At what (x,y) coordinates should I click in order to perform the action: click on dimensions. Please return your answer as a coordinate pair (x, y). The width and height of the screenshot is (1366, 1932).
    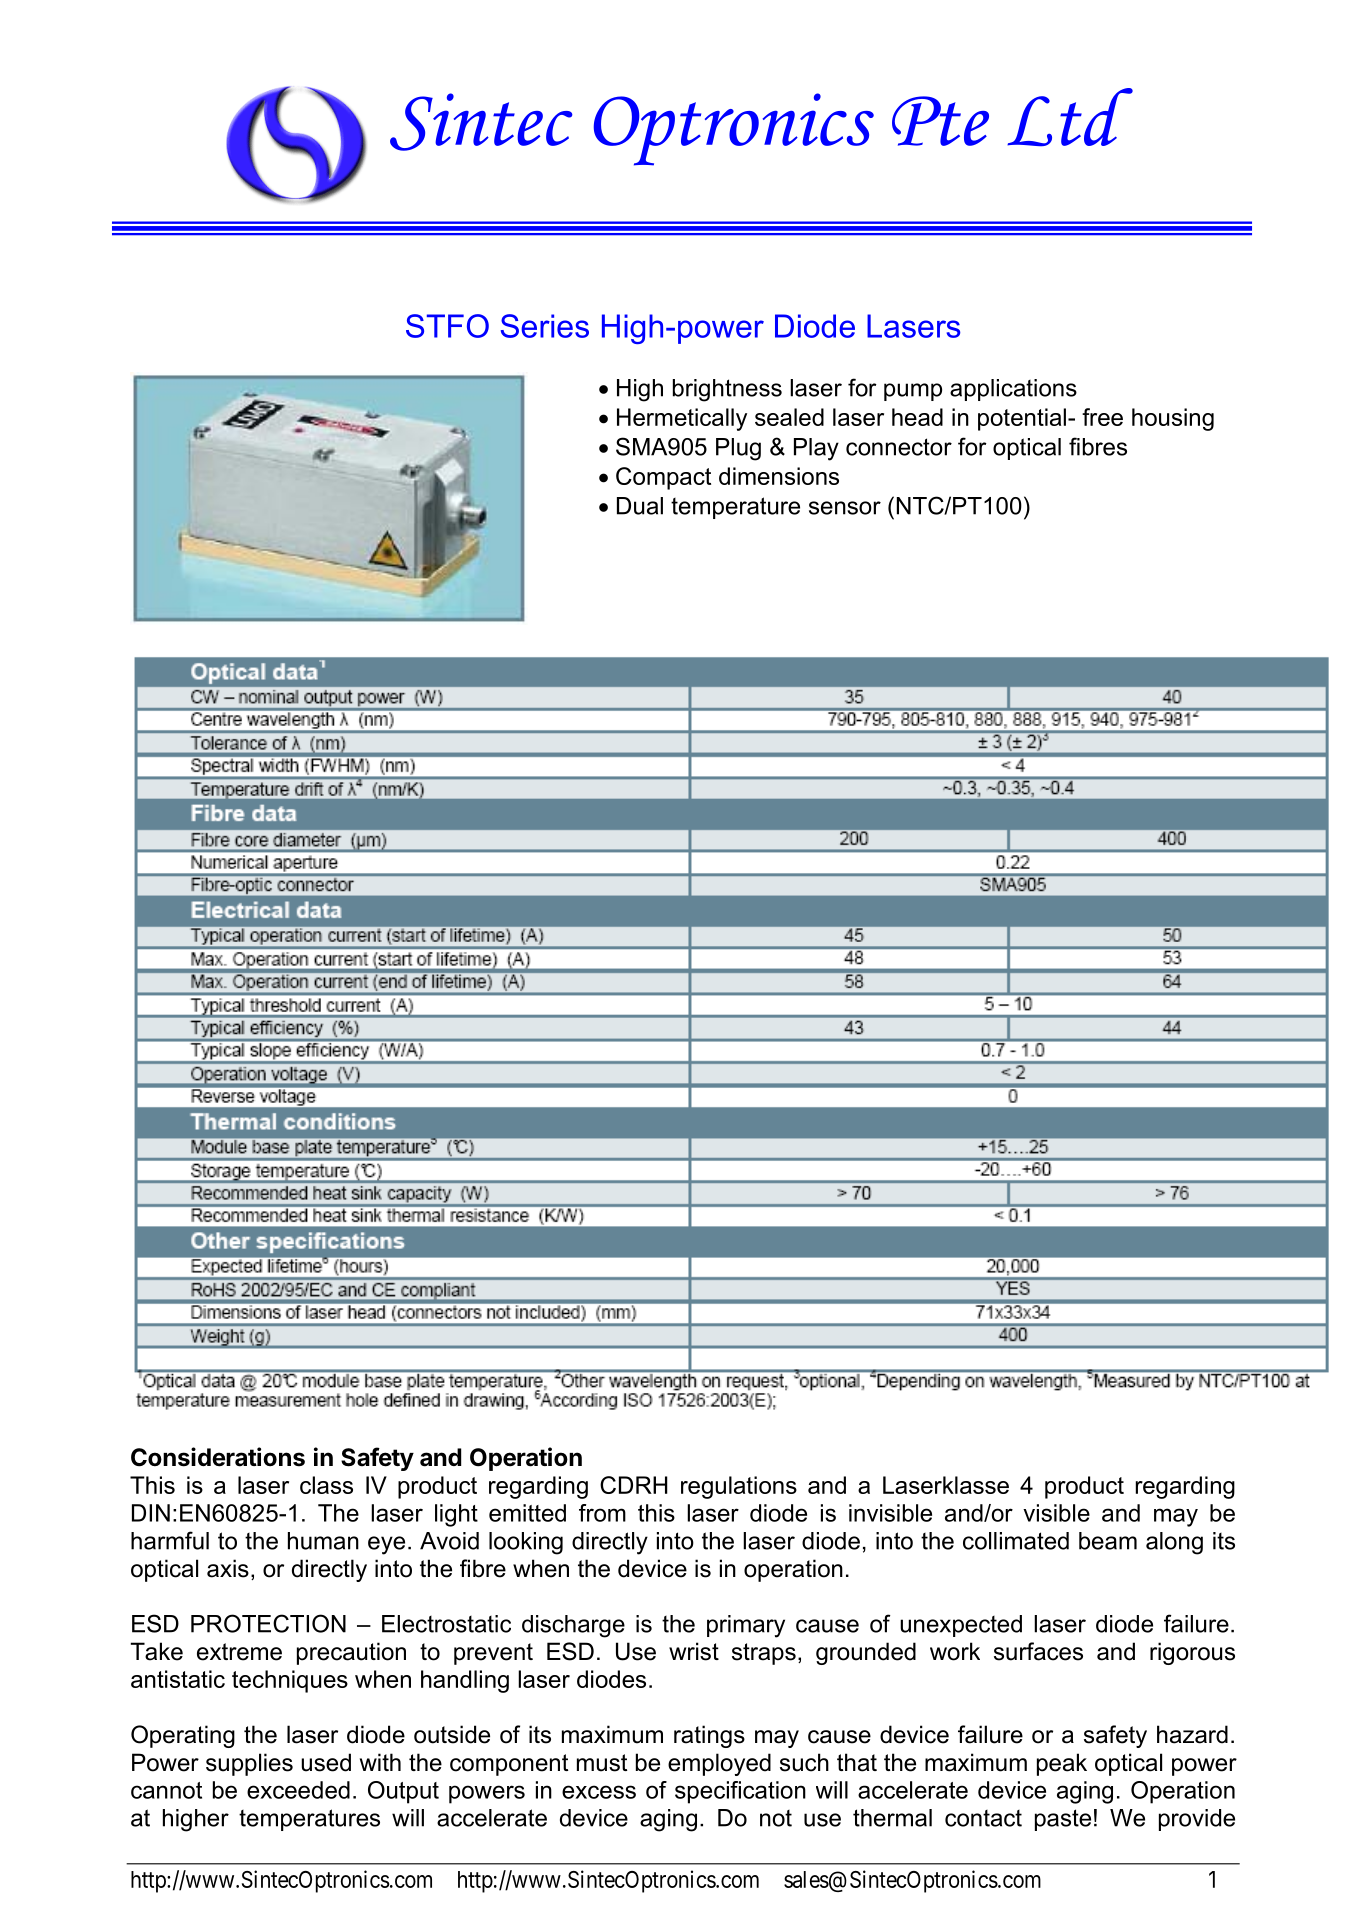
    Looking at the image, I should click on (779, 476).
